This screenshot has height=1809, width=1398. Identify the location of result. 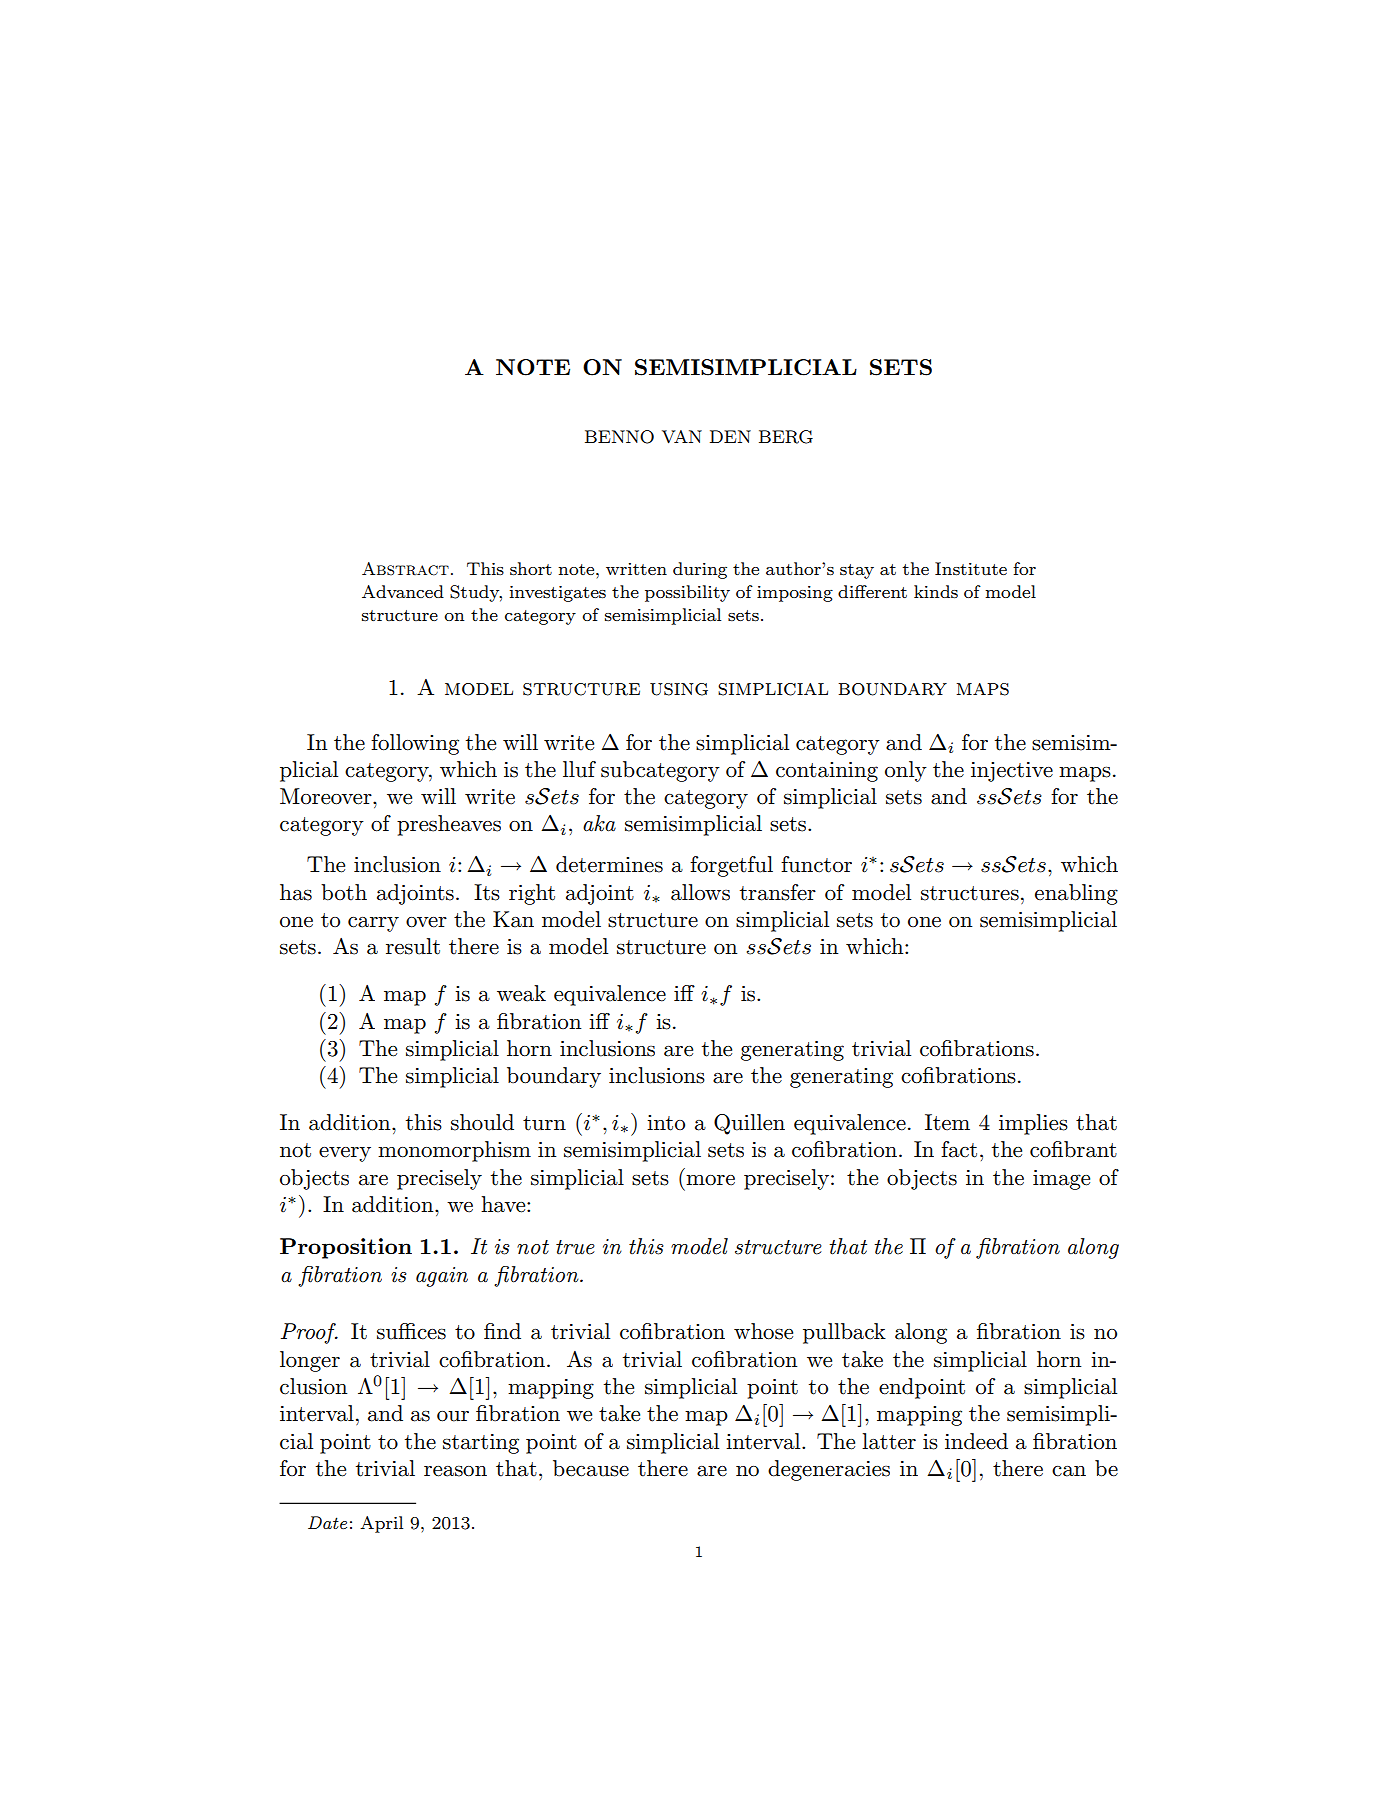
(413, 946).
